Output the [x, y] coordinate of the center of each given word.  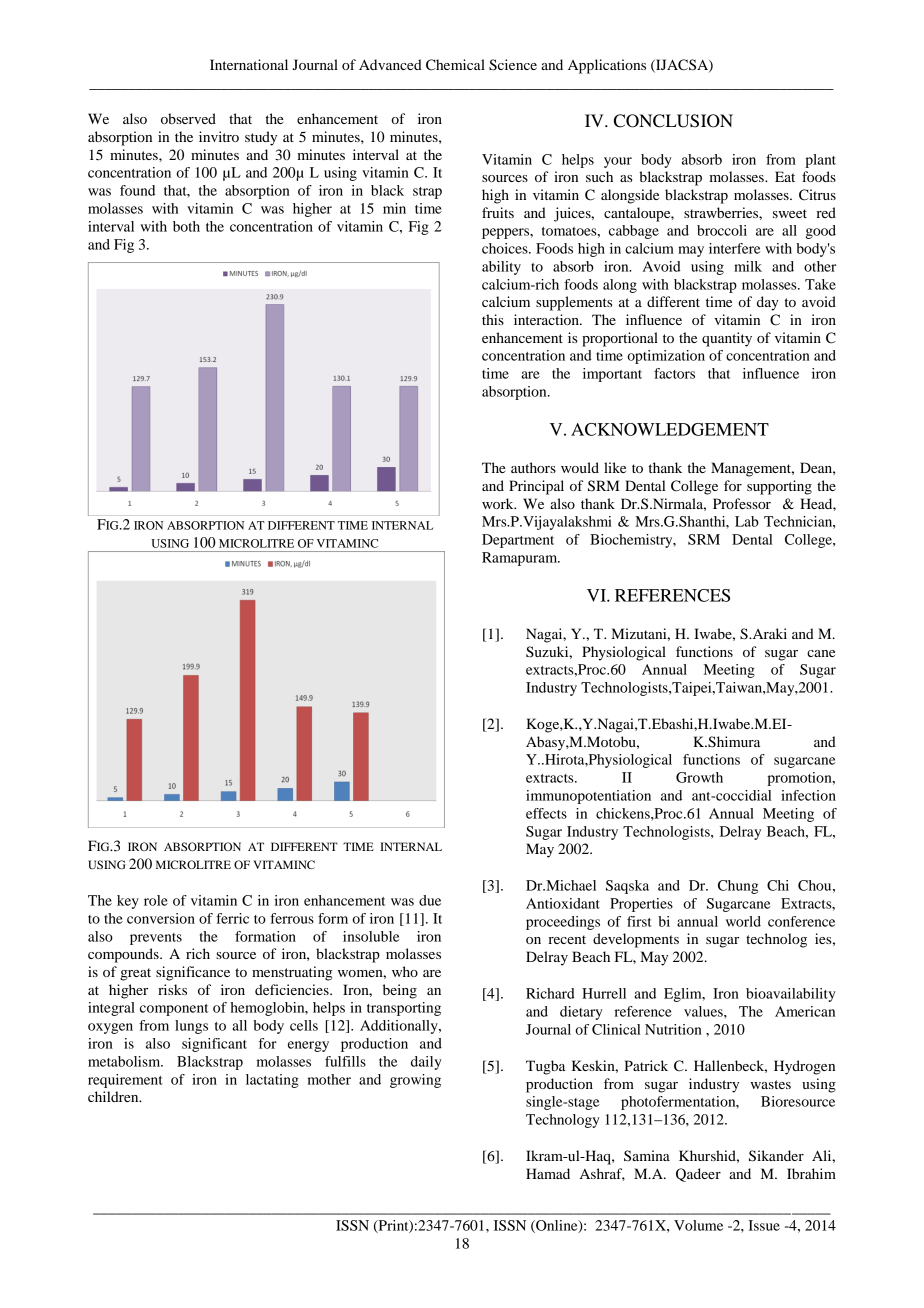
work [499, 503]
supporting [779, 487]
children [114, 1096]
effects [546, 813]
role [156, 900]
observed [188, 118]
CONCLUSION [673, 121]
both [186, 226]
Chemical [455, 65]
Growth [699, 777]
